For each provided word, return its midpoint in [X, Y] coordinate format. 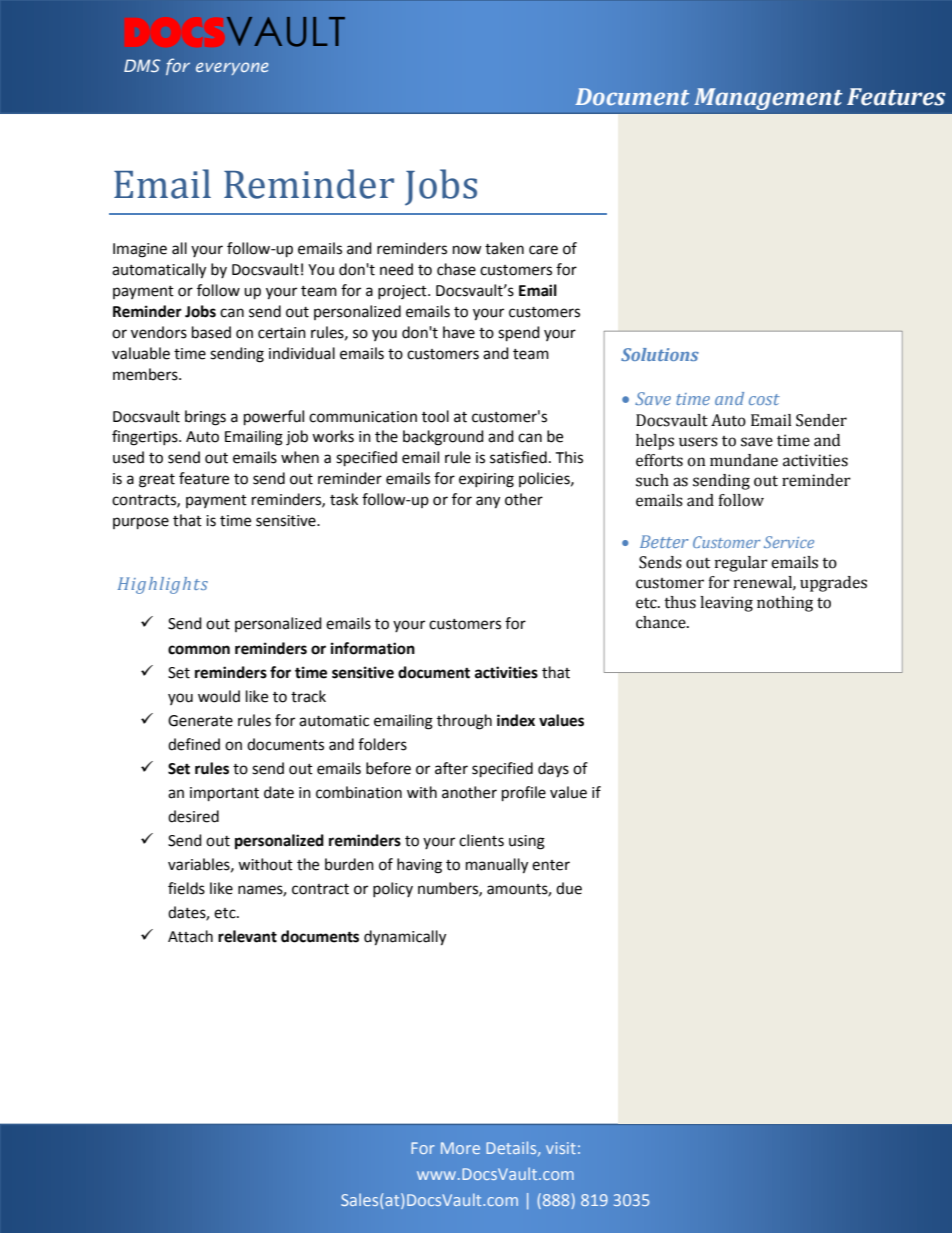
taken [504, 248]
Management [768, 99]
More [460, 1148]
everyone [232, 68]
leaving [726, 604]
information [373, 648]
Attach [190, 936]
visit [561, 1148]
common [199, 650]
